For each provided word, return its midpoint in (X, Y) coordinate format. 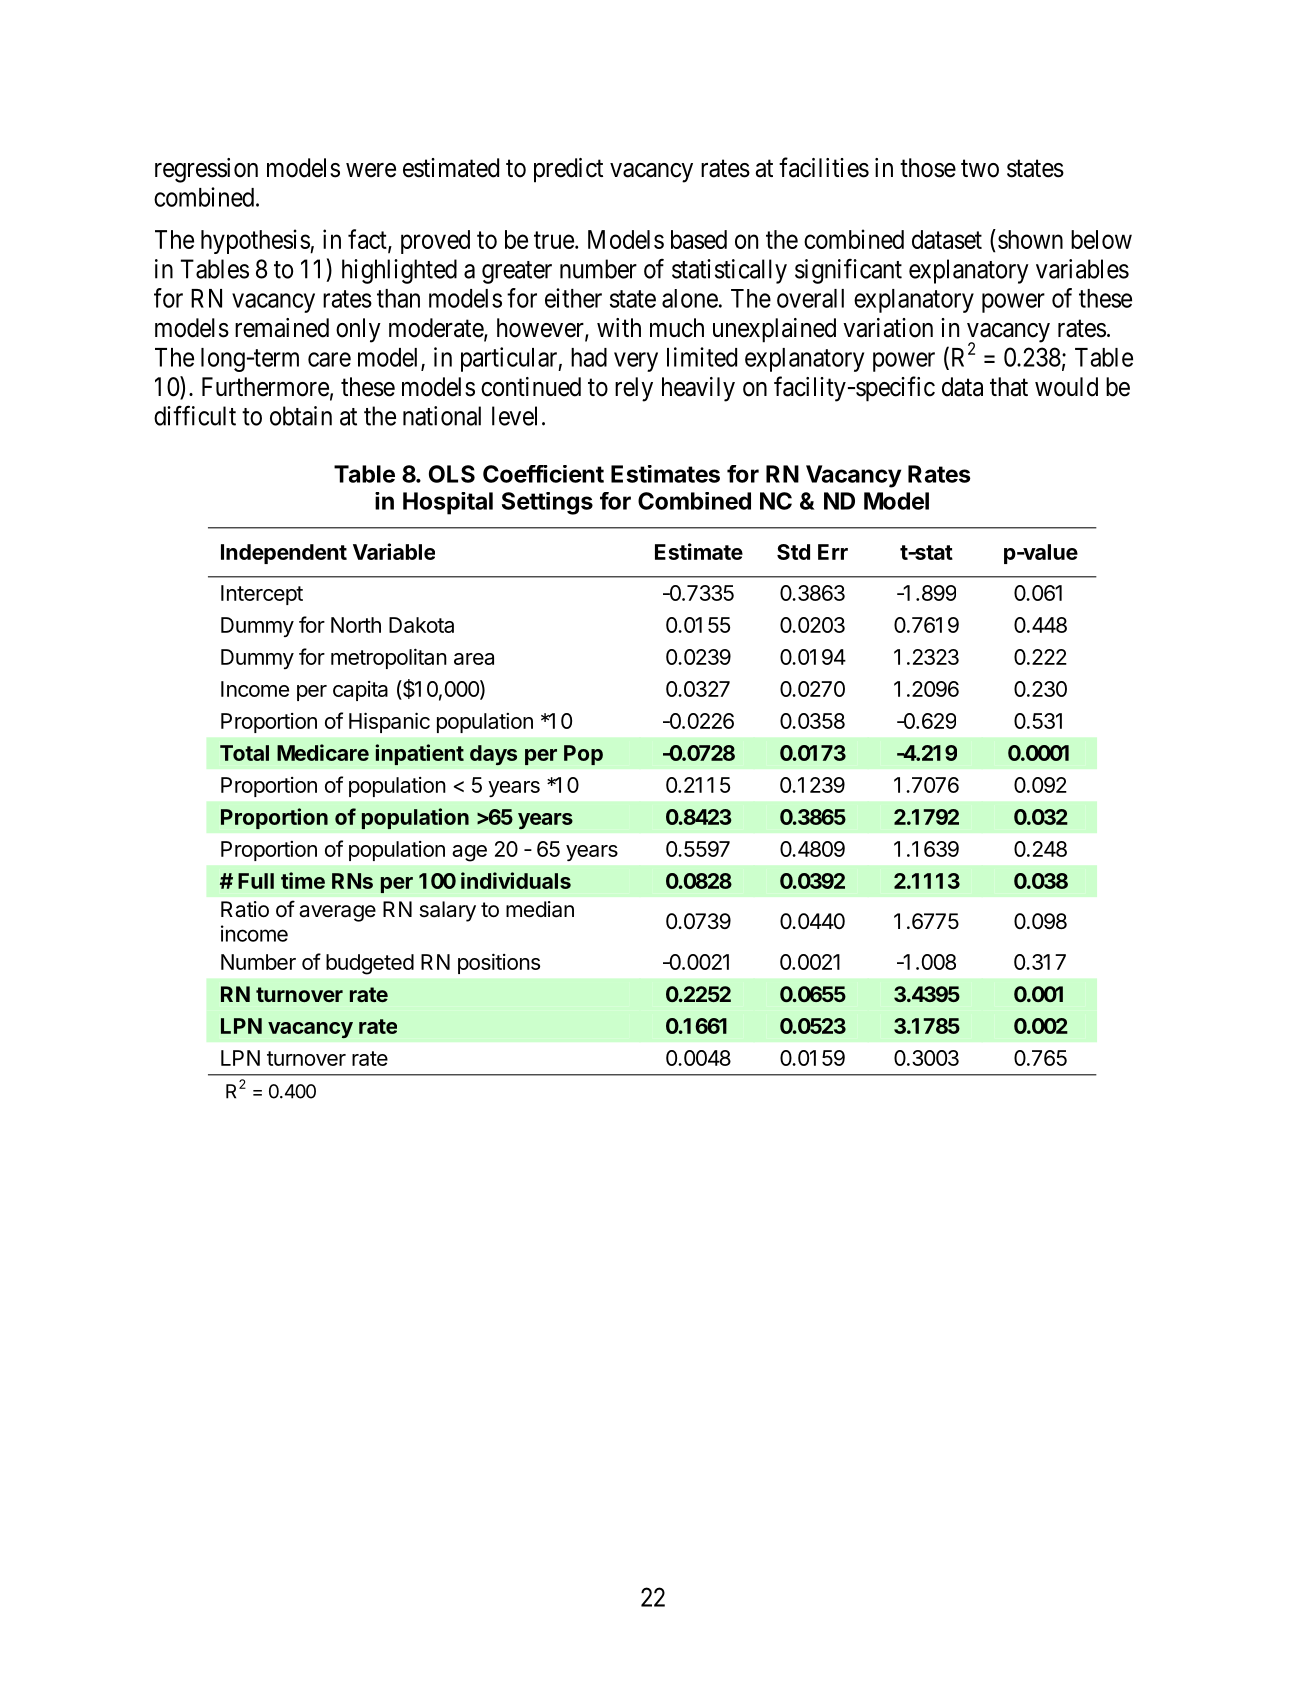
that (1009, 387)
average (337, 913)
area (474, 659)
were (371, 170)
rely (634, 389)
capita (360, 691)
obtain (301, 416)
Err (833, 552)
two (980, 169)
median (540, 909)
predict (568, 170)
